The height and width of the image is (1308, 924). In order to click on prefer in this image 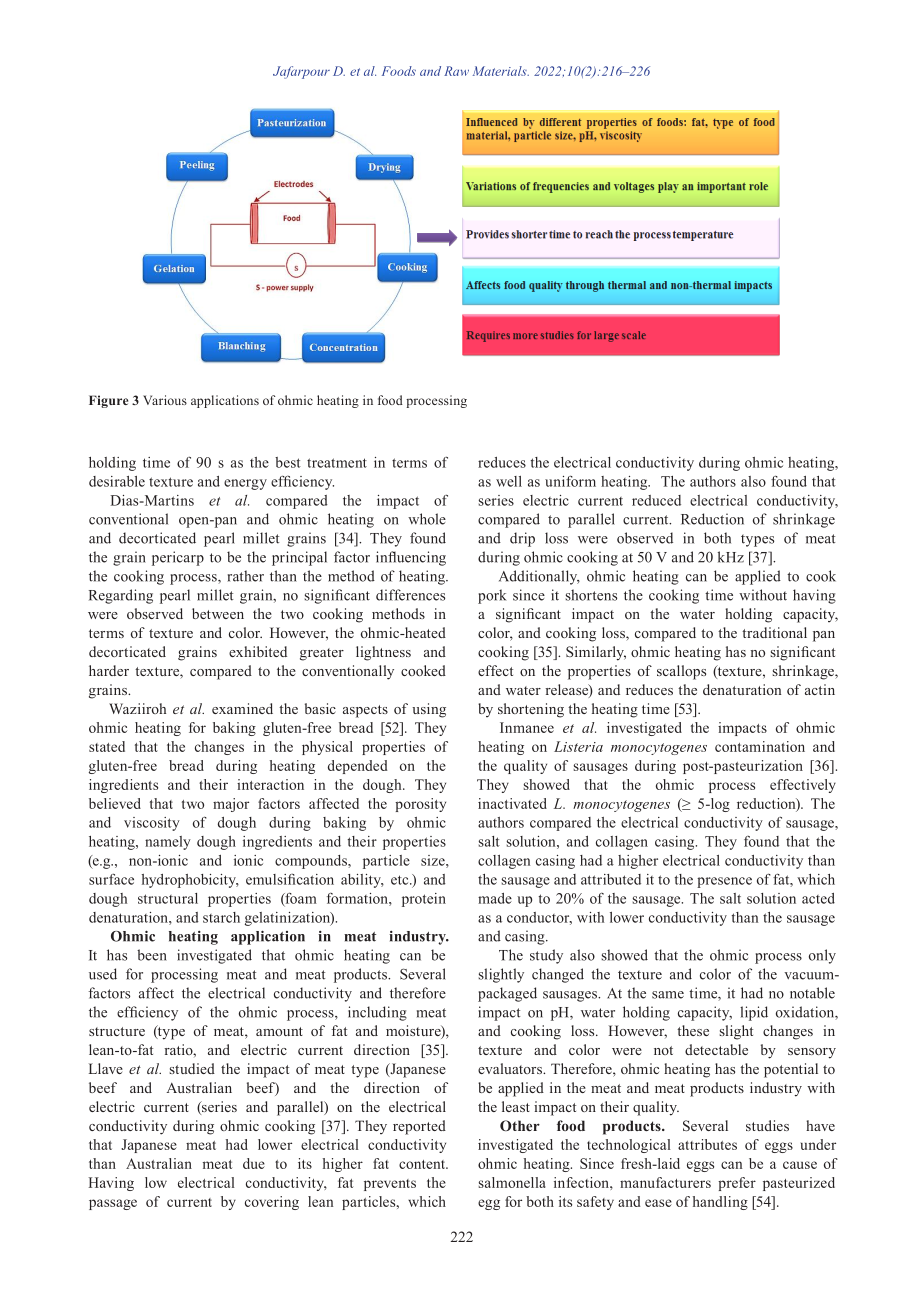, I will do `click(737, 1184)`.
